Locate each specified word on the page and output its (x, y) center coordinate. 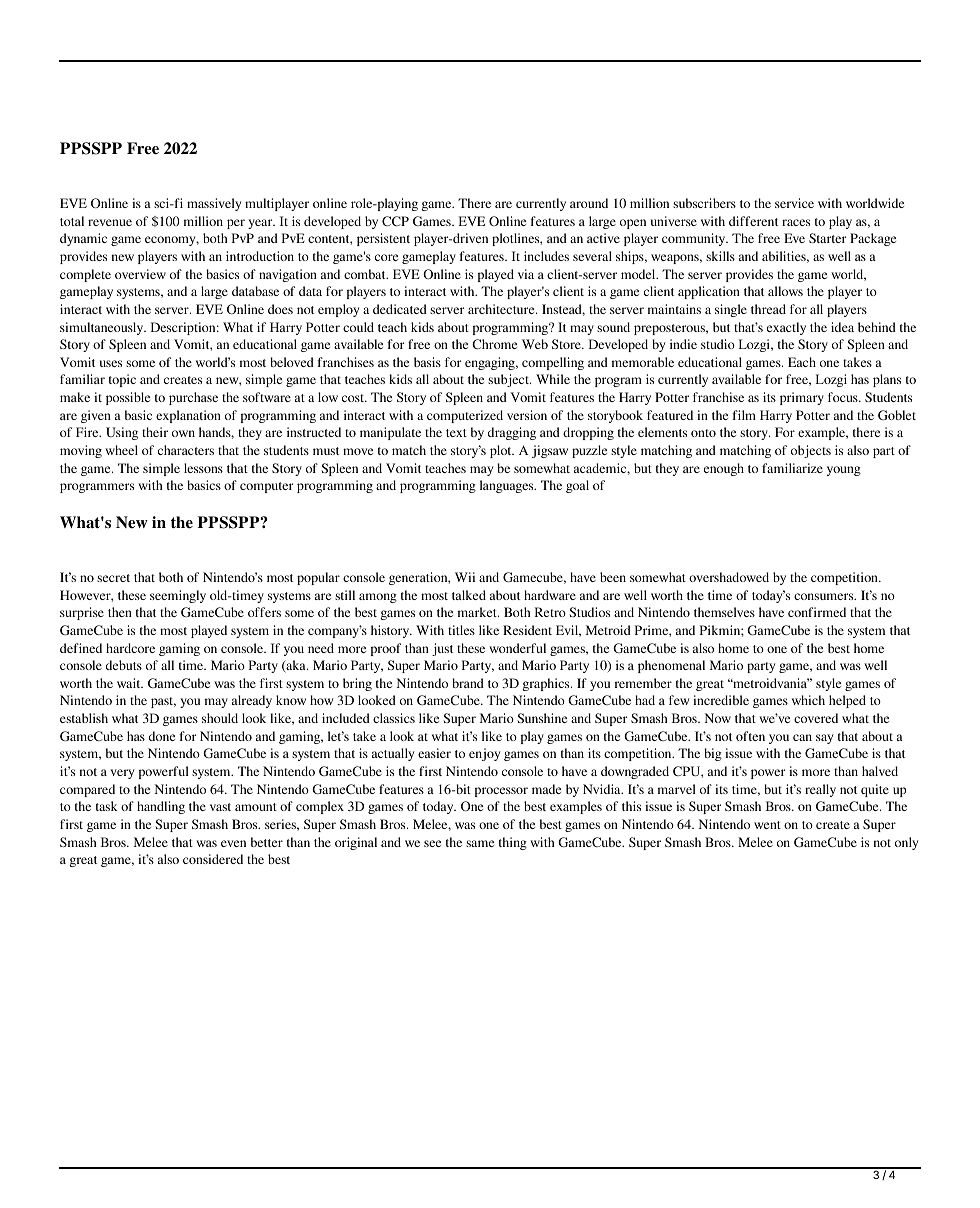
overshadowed (729, 577)
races (796, 222)
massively (214, 204)
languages (508, 486)
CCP (395, 221)
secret (113, 578)
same (480, 843)
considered (213, 859)
